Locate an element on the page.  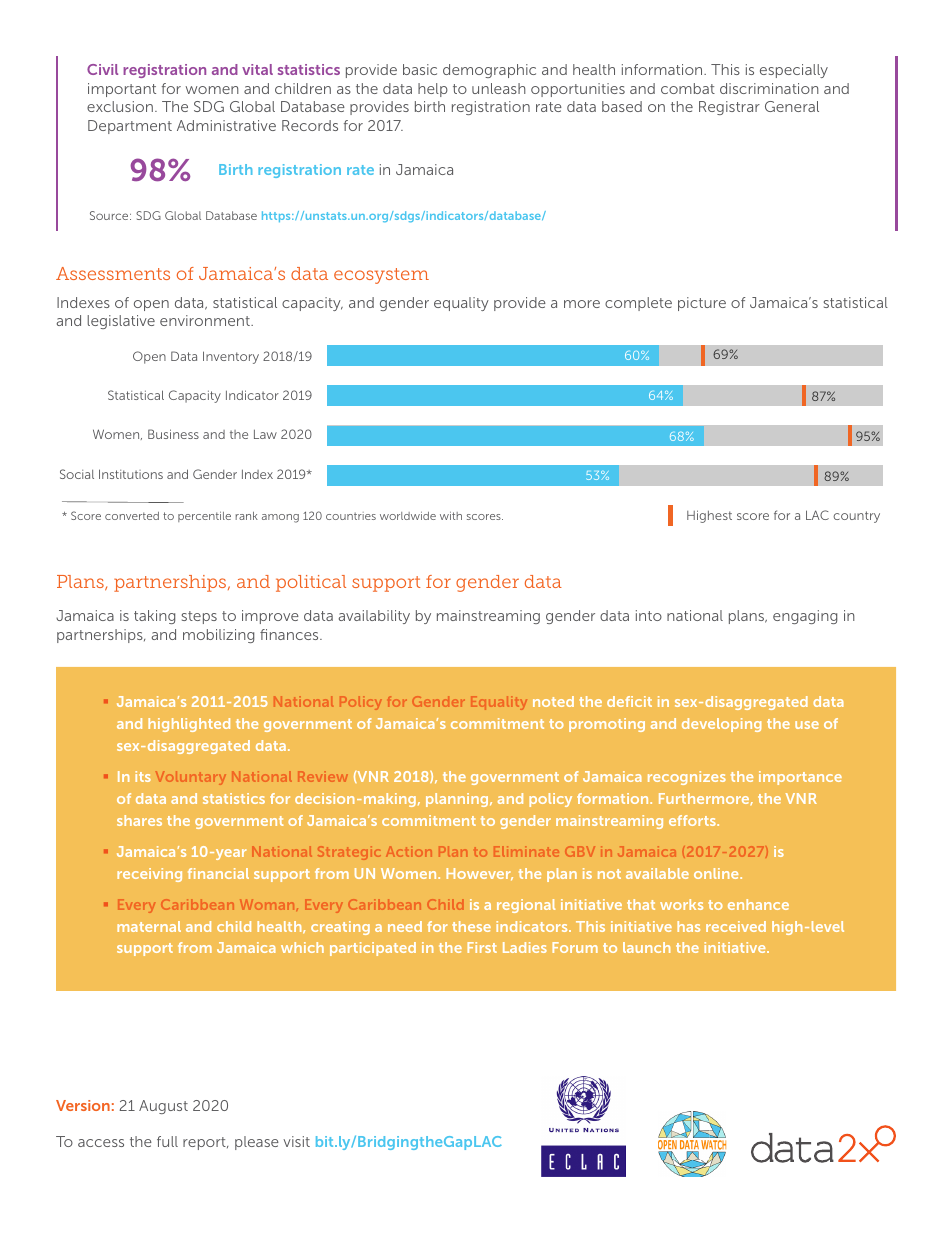
unleash is located at coordinates (499, 88).
